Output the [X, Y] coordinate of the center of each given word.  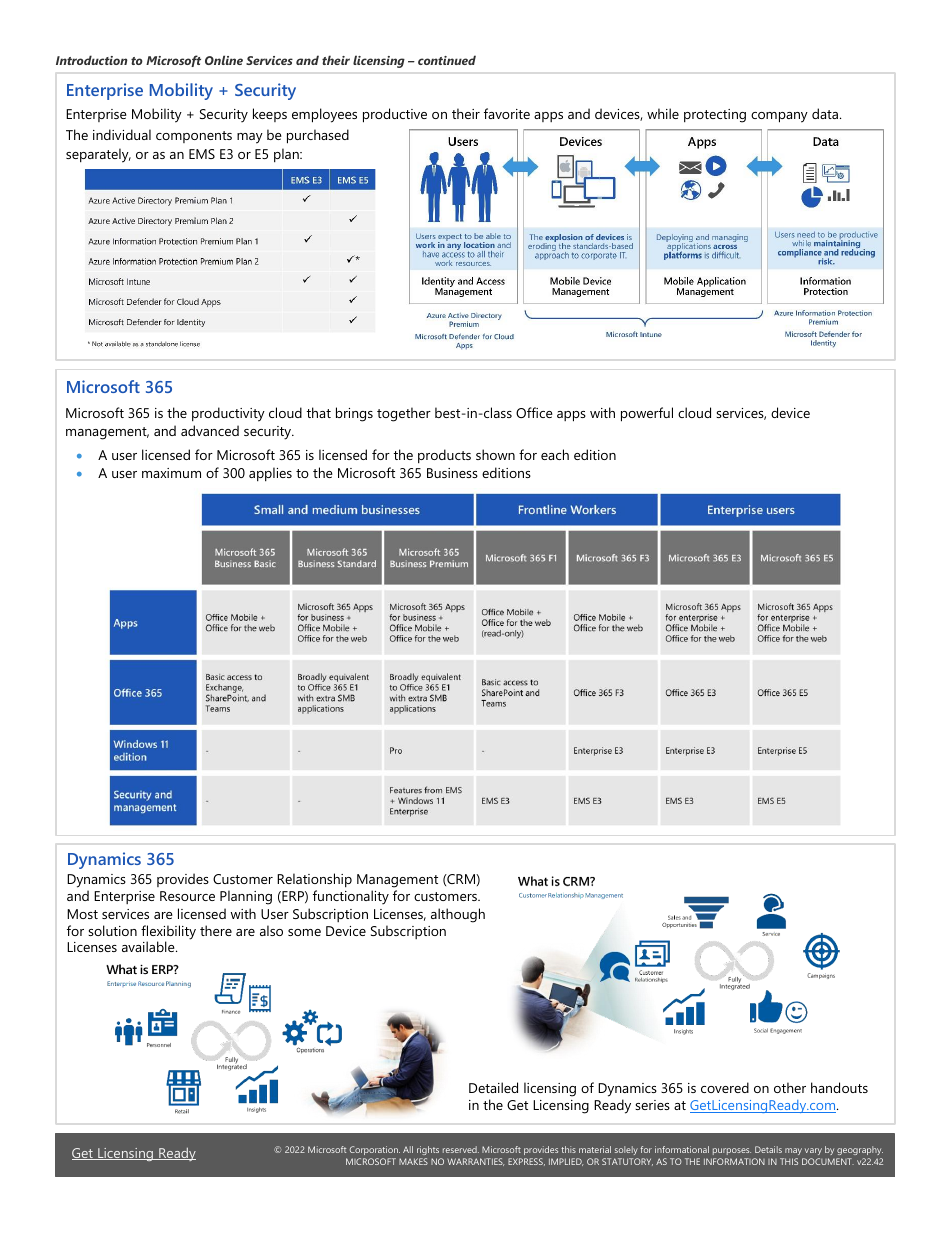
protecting [715, 116]
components [194, 137]
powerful [647, 414]
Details [768, 1149]
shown [495, 454]
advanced [210, 430]
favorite [507, 113]
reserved [461, 1149]
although [458, 915]
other [790, 1087]
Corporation [375, 1150]
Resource [187, 896]
